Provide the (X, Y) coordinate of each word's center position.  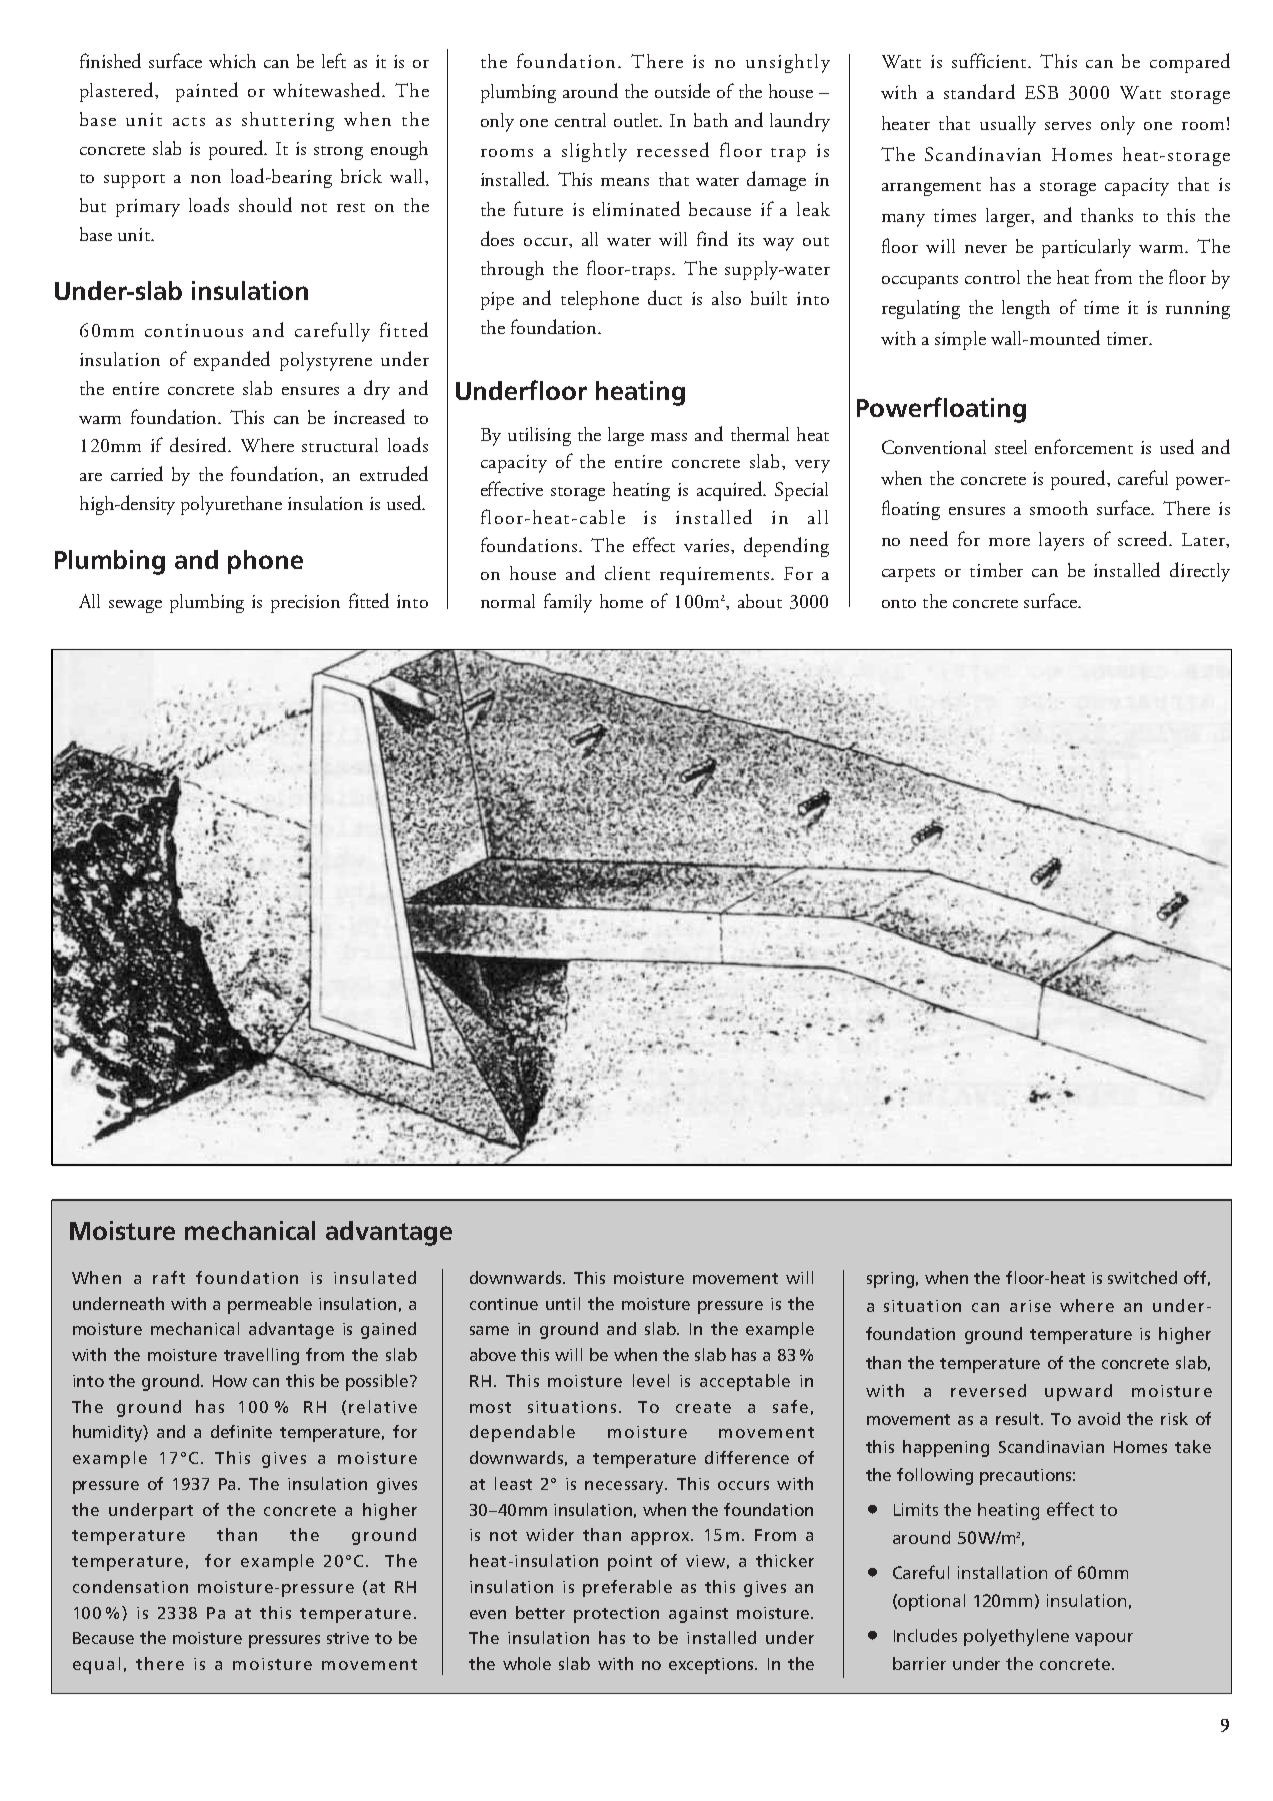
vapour (1104, 1639)
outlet (638, 120)
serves (1068, 126)
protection (616, 1615)
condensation (130, 1586)
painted (207, 92)
